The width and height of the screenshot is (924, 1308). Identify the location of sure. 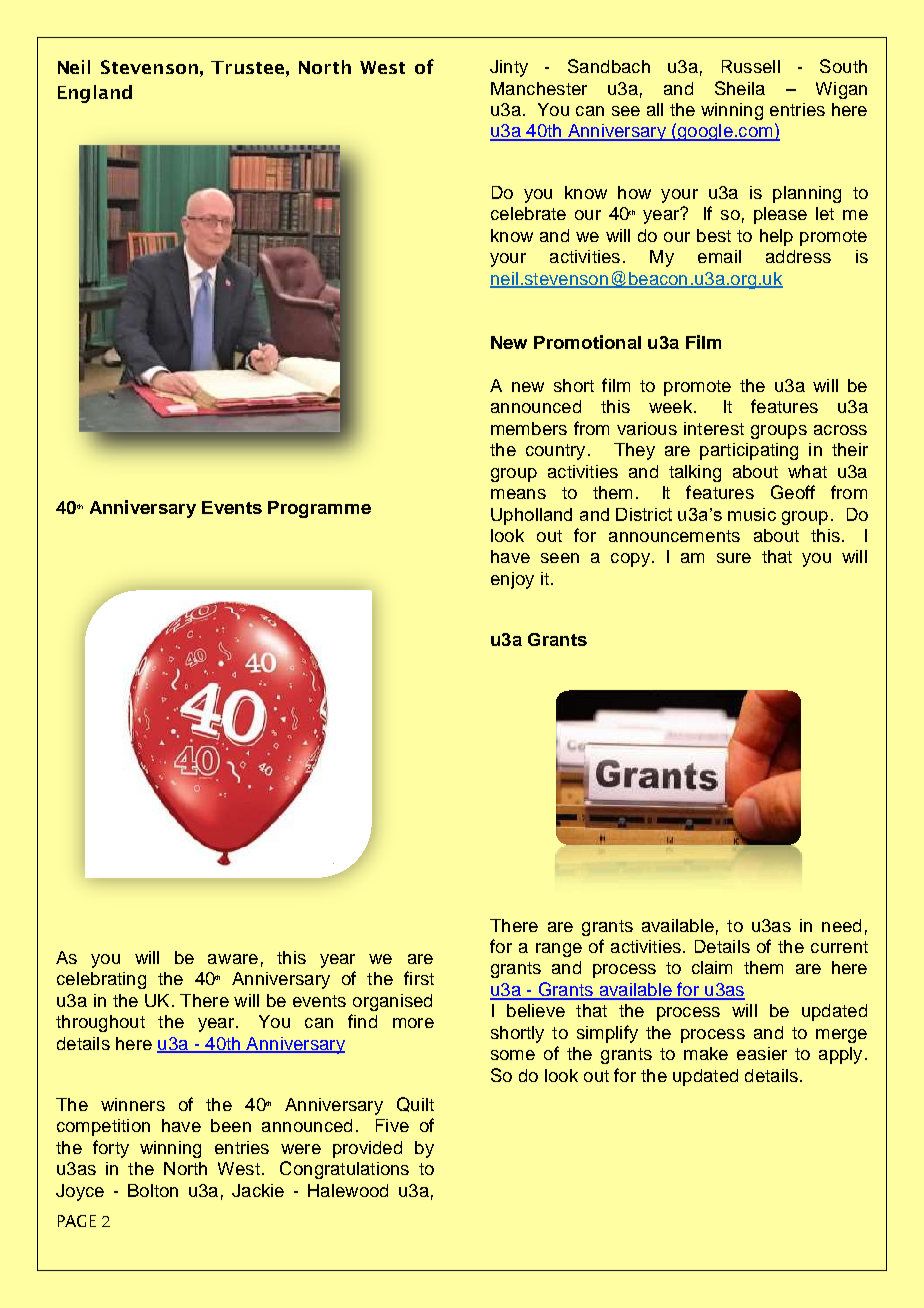
(734, 558).
